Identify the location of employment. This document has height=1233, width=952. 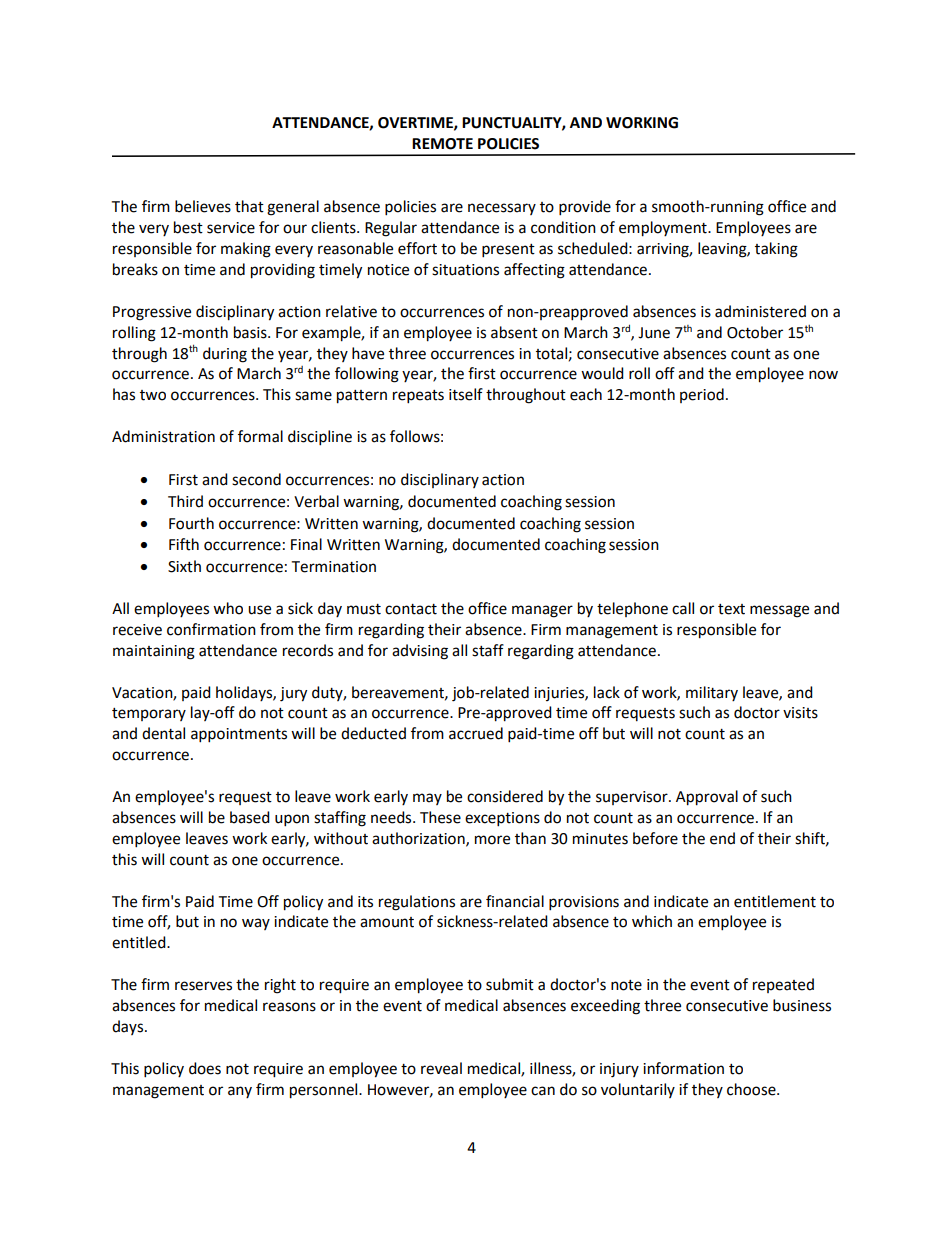
(664, 229).
